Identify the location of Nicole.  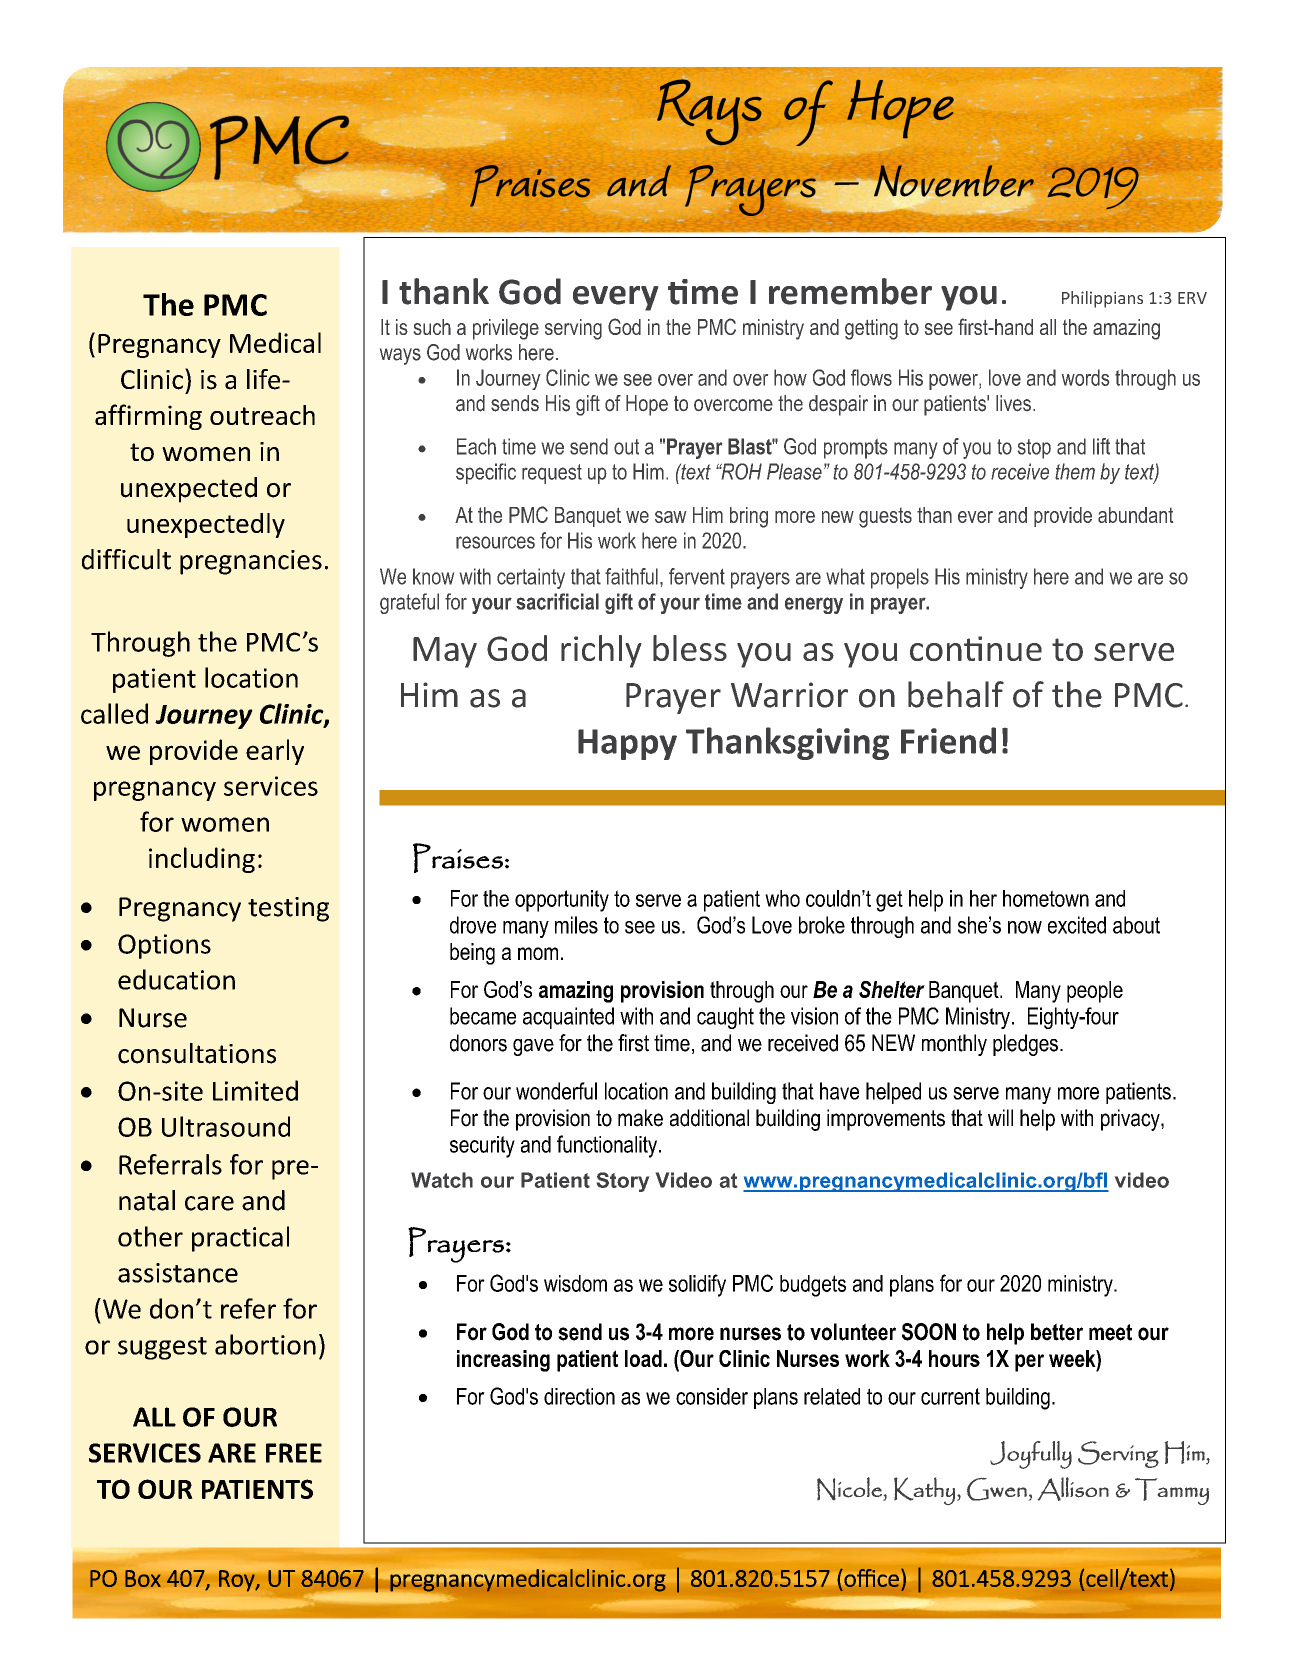
(850, 1489).
